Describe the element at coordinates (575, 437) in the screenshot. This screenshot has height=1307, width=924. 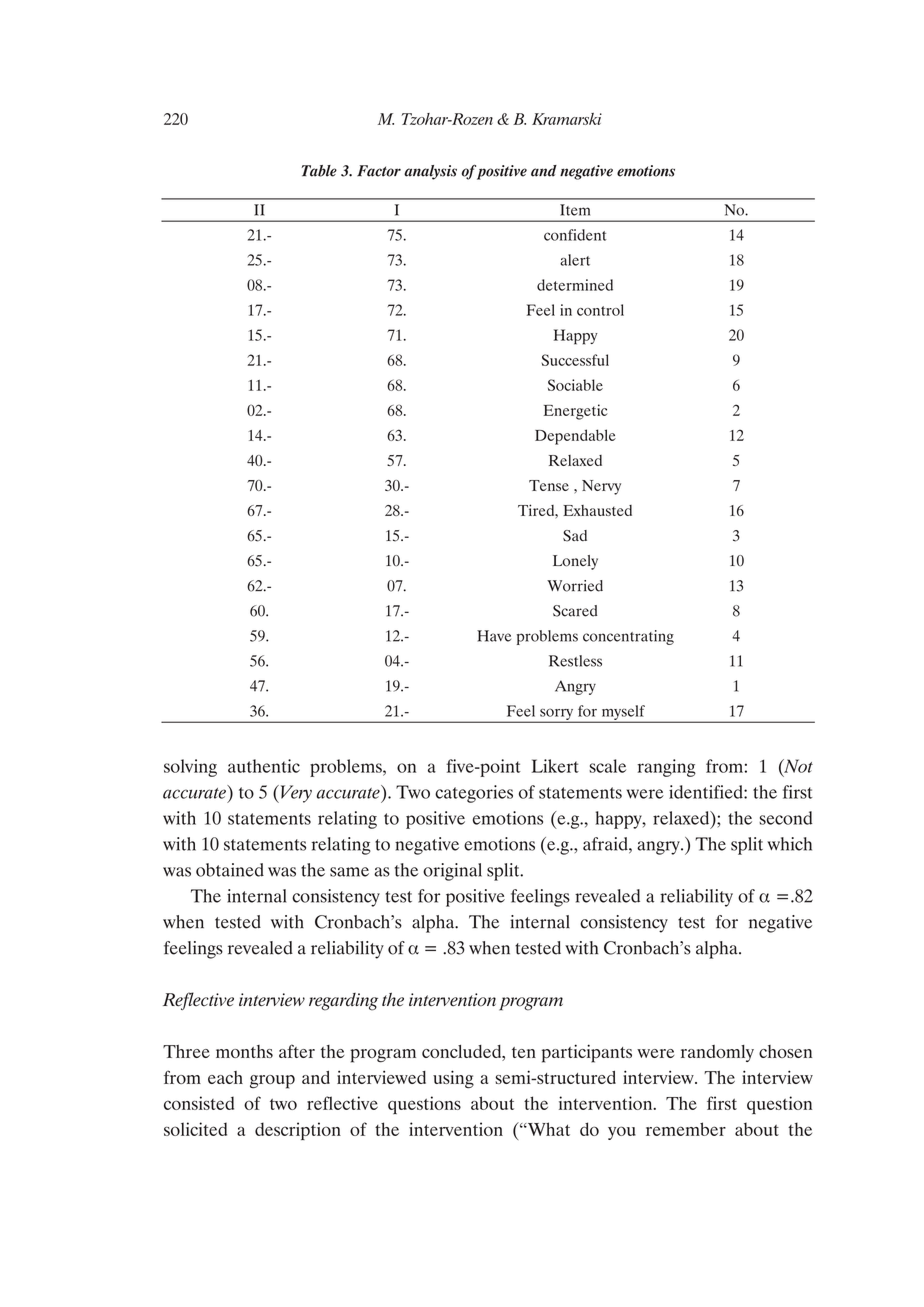
I see `Dependable` at that location.
